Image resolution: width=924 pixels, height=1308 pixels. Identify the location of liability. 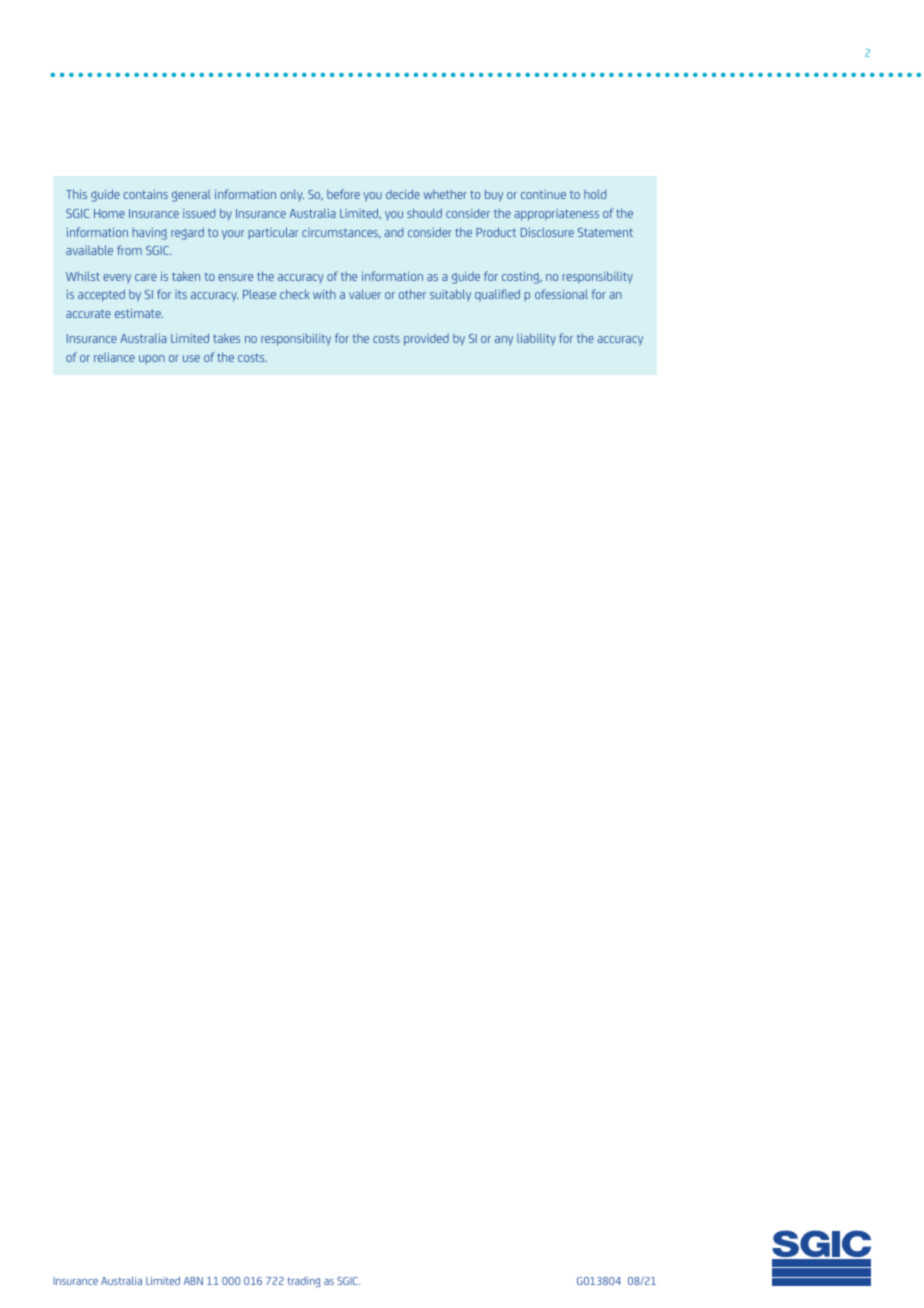
(536, 339).
